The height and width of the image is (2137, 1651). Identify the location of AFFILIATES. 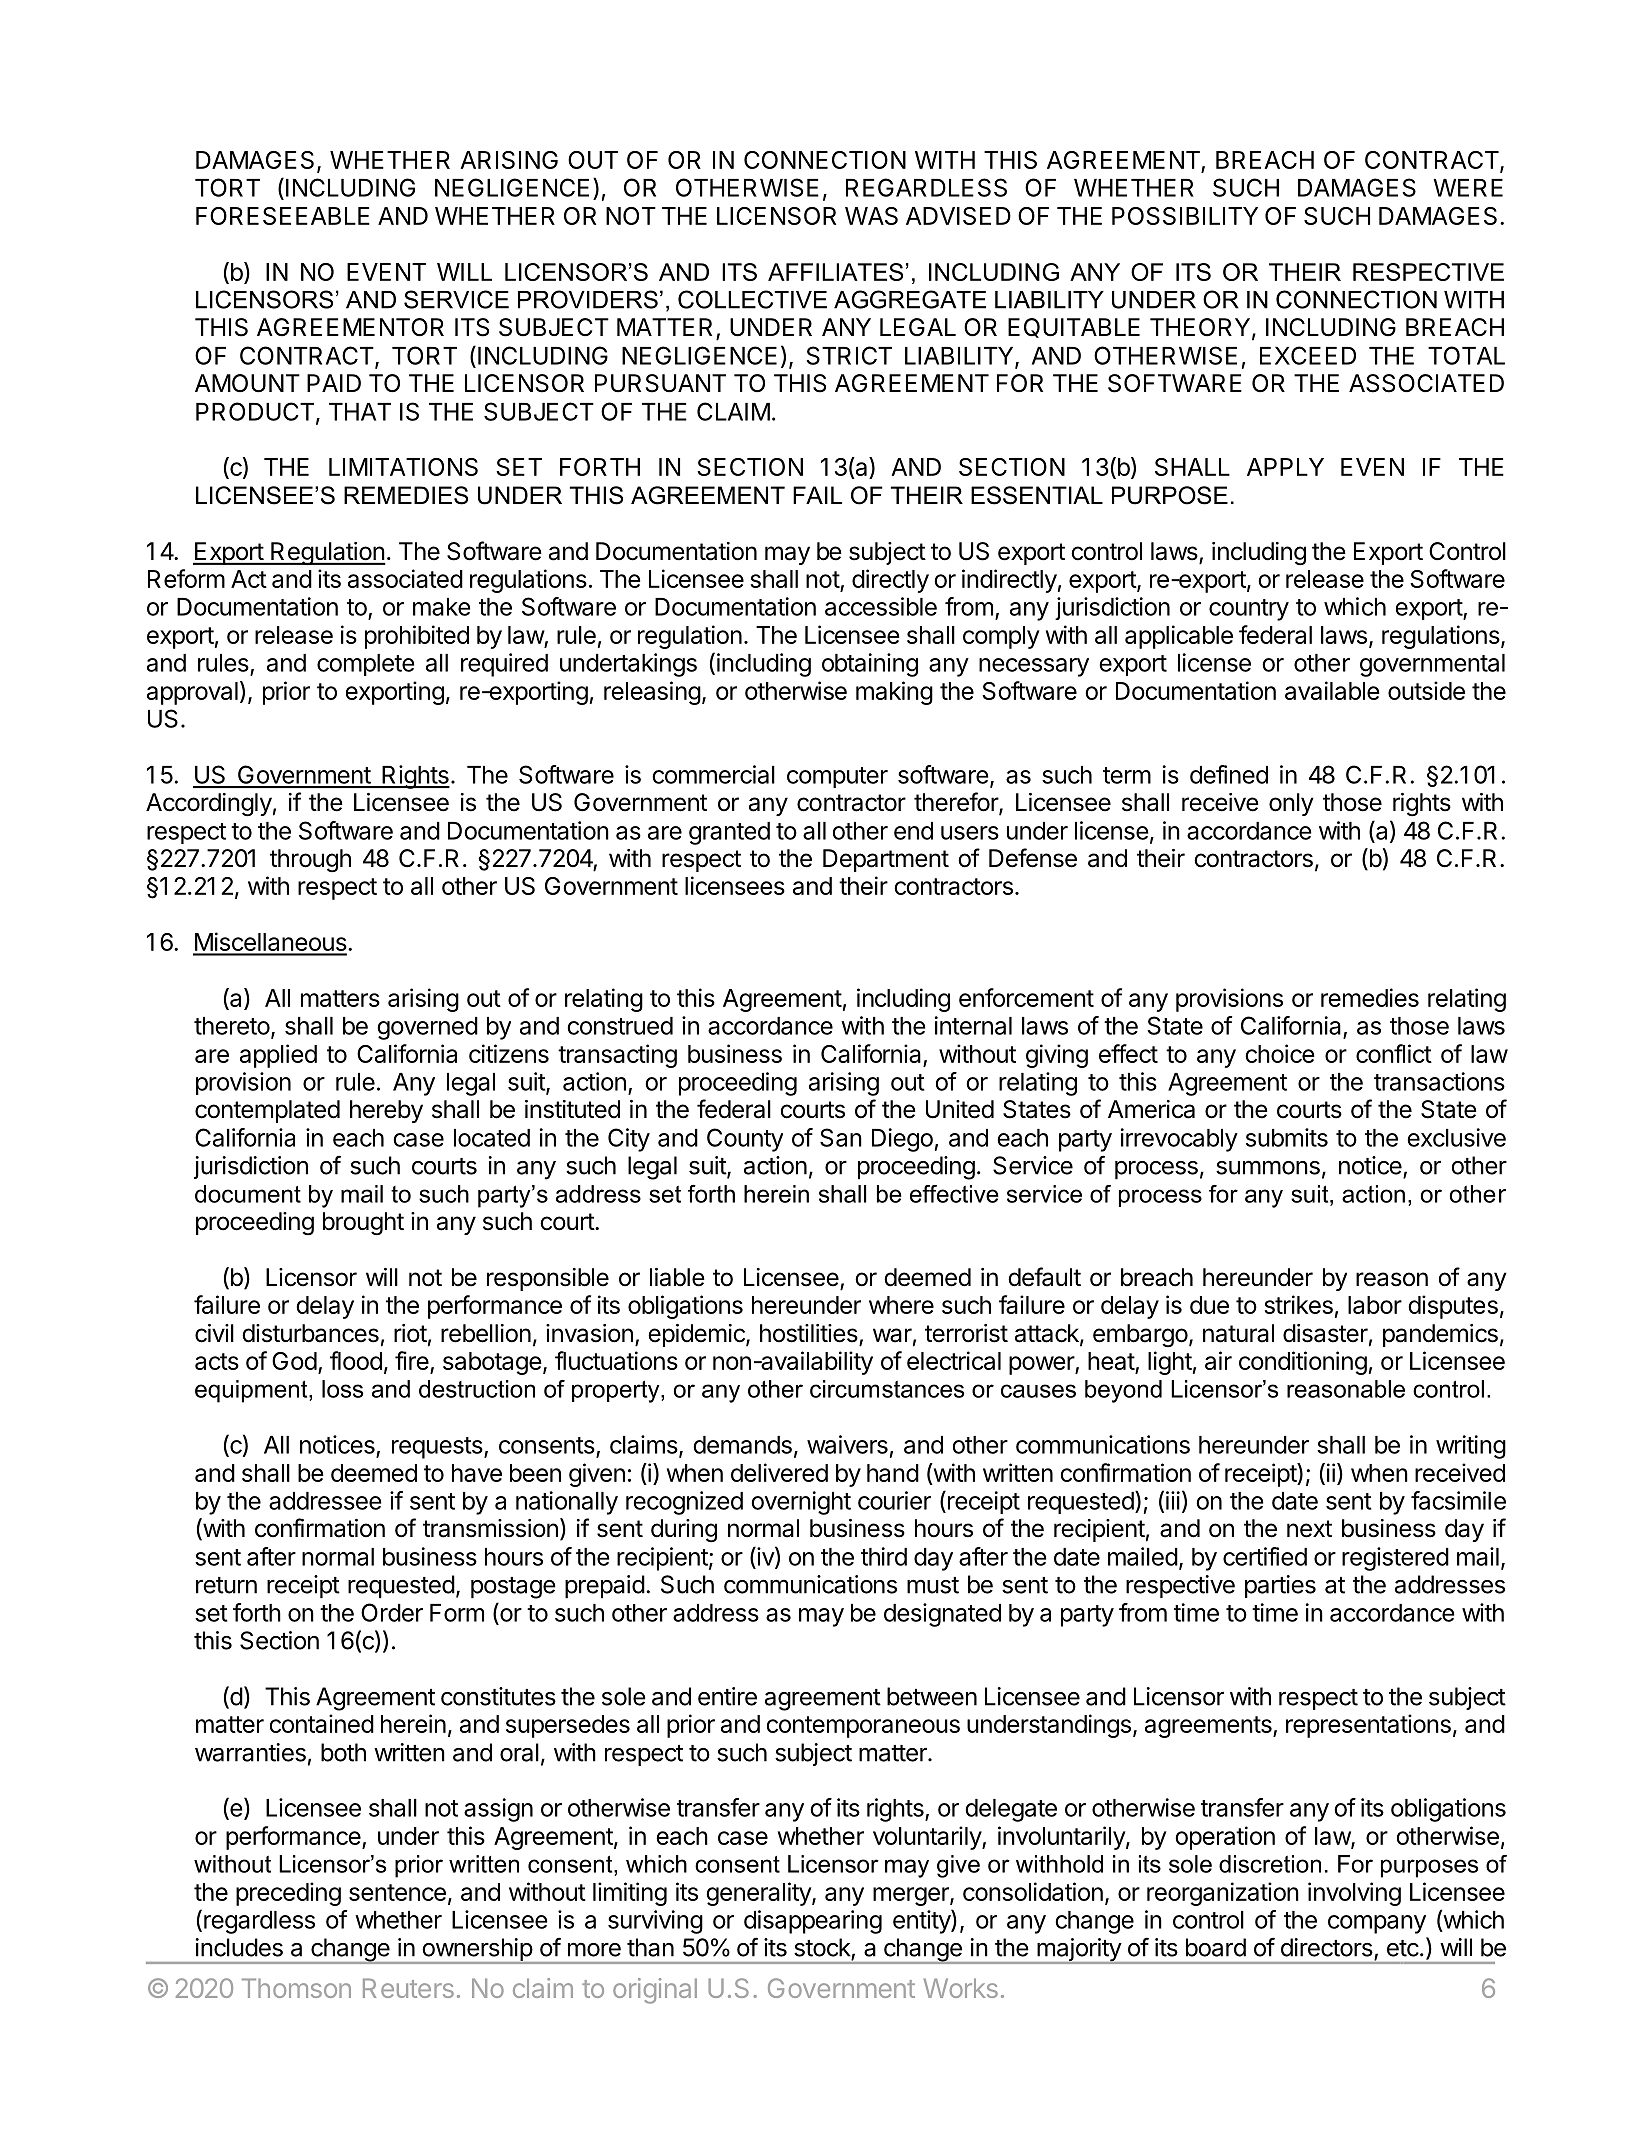
(835, 272).
